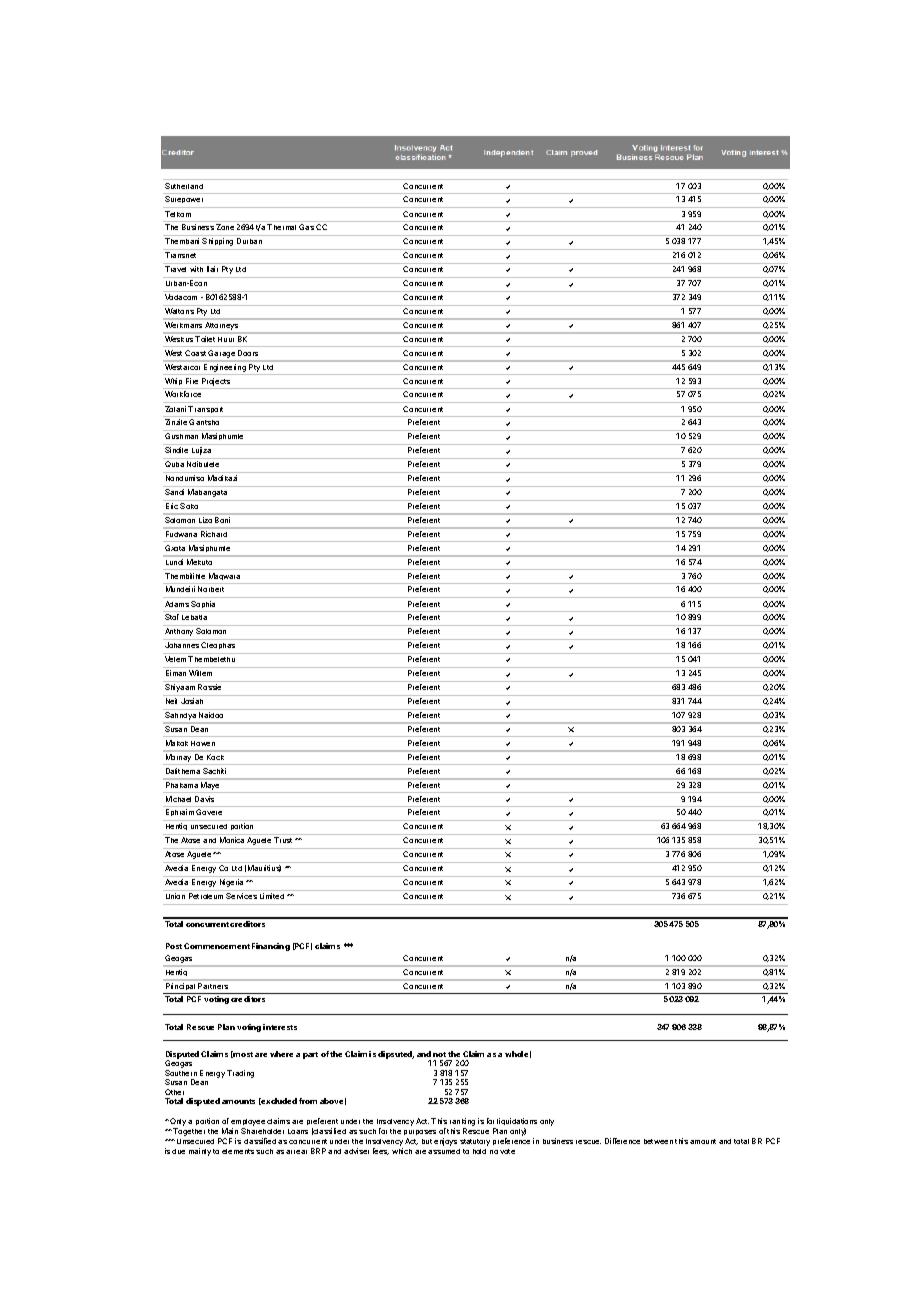  I want to click on Zone, so click(225, 227).
